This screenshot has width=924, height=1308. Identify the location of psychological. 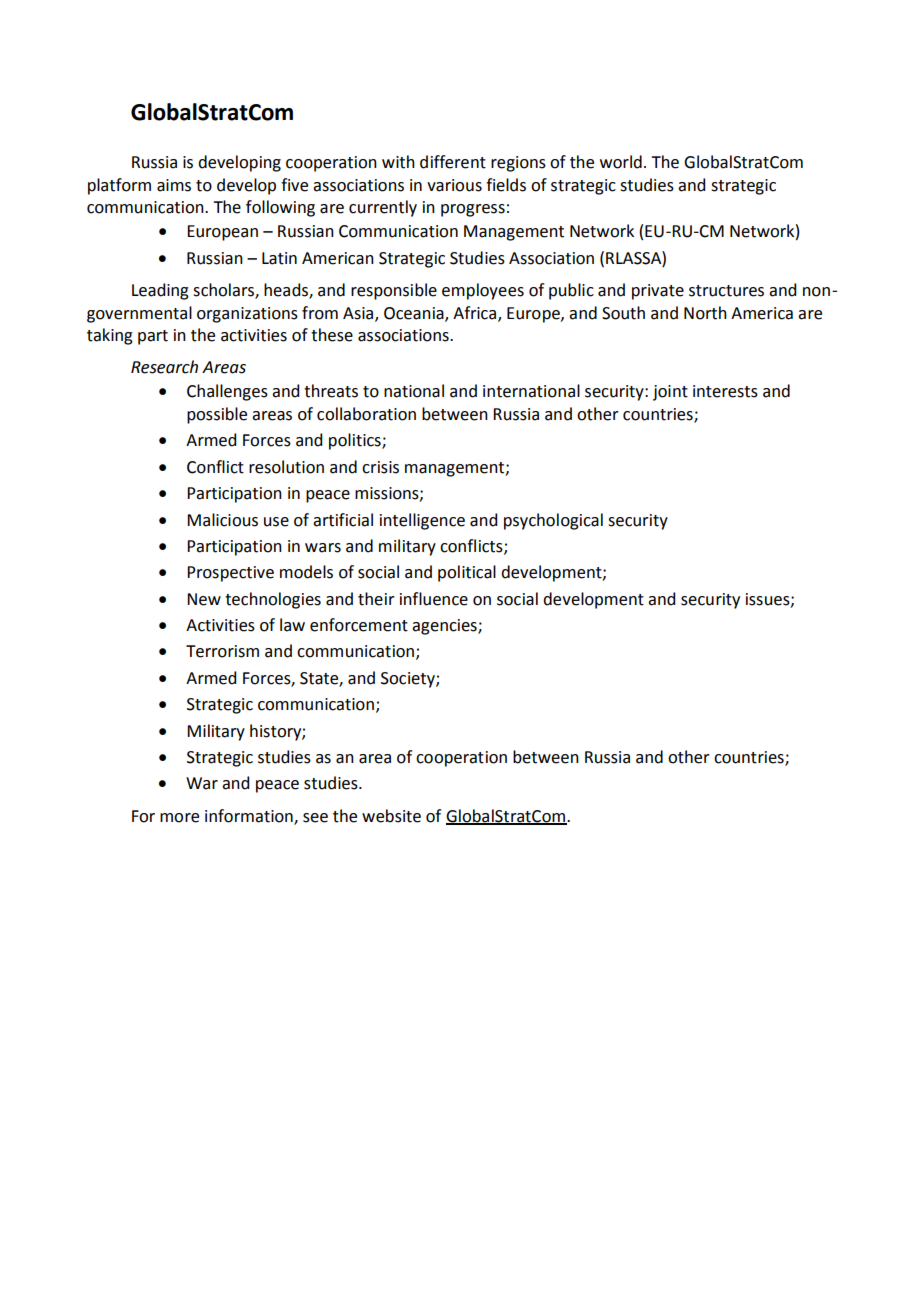
(553, 521).
